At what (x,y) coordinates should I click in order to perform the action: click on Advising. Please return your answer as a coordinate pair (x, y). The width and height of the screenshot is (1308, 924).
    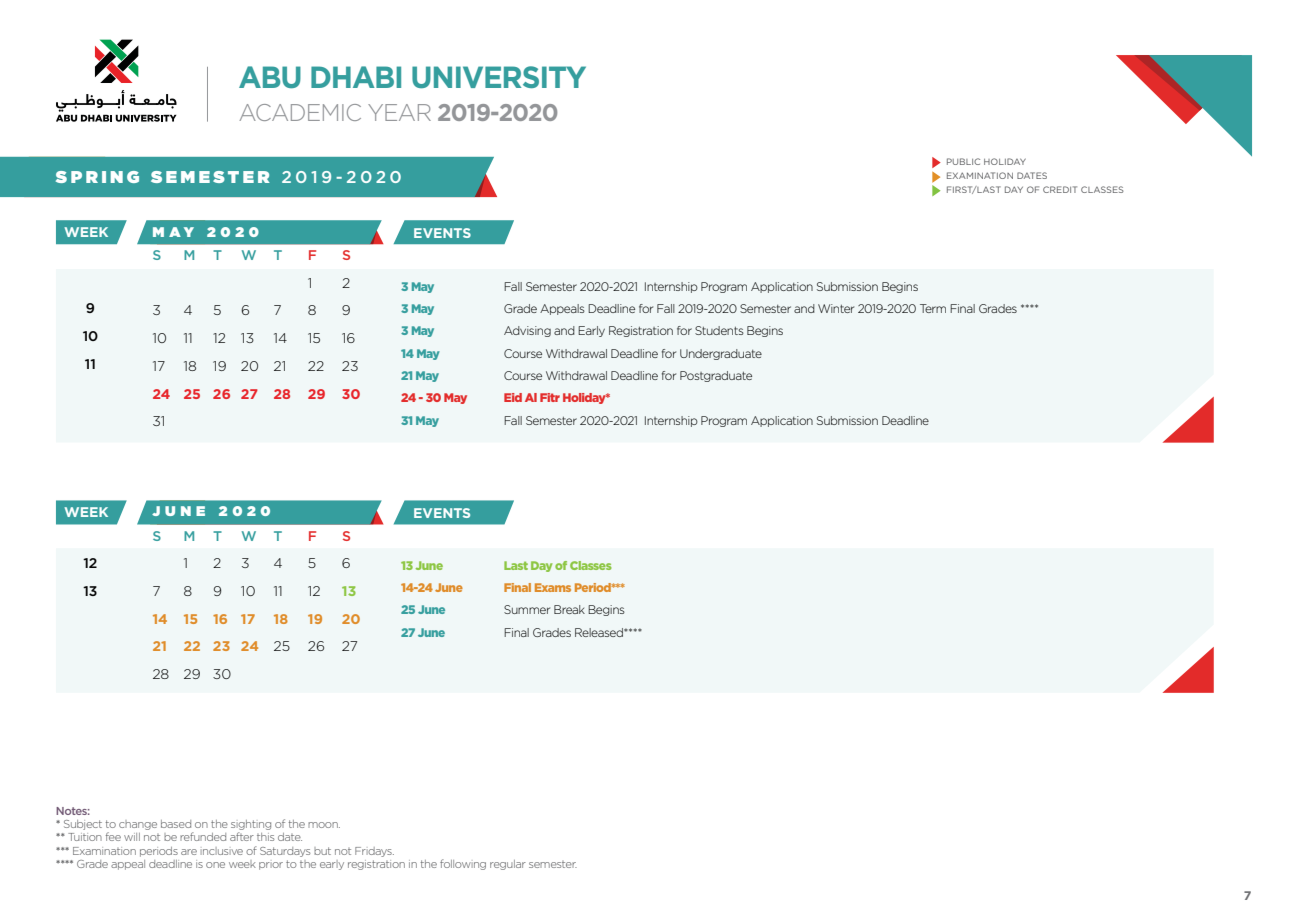
    Looking at the image, I should click on (527, 331).
